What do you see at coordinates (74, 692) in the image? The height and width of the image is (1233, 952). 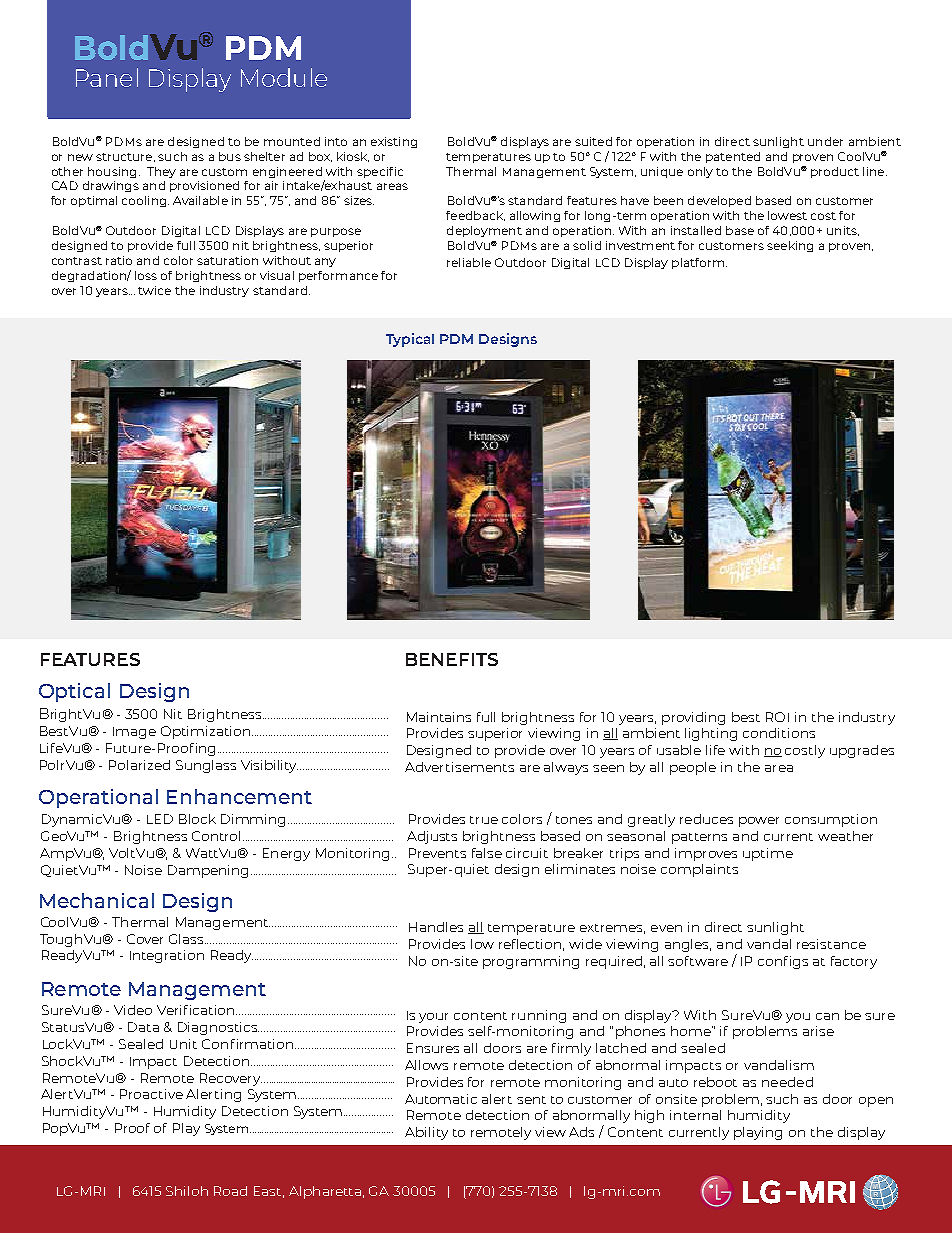 I see `Optical` at bounding box center [74, 692].
